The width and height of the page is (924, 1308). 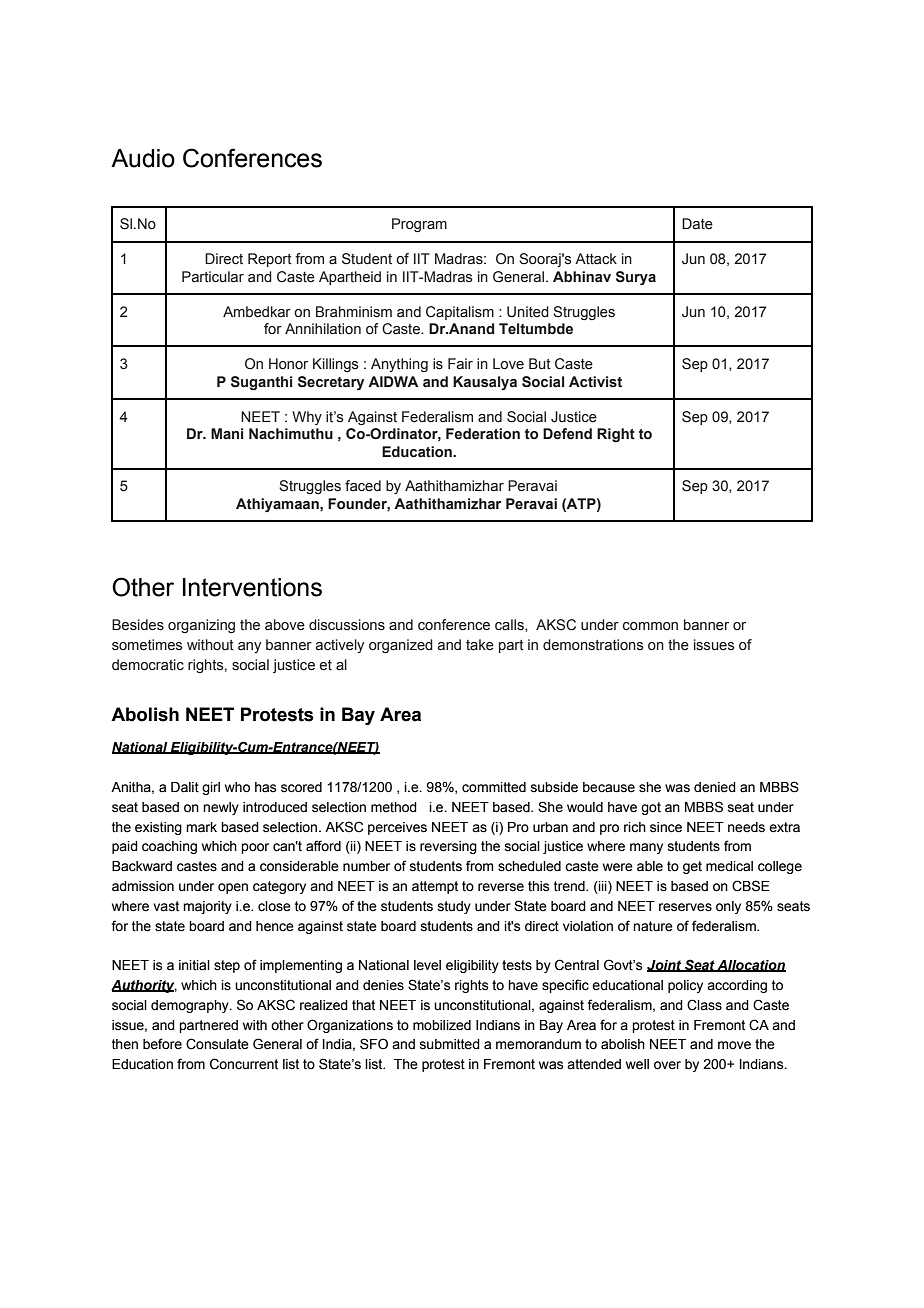 What do you see at coordinates (233, 888) in the page?
I see `open` at bounding box center [233, 888].
